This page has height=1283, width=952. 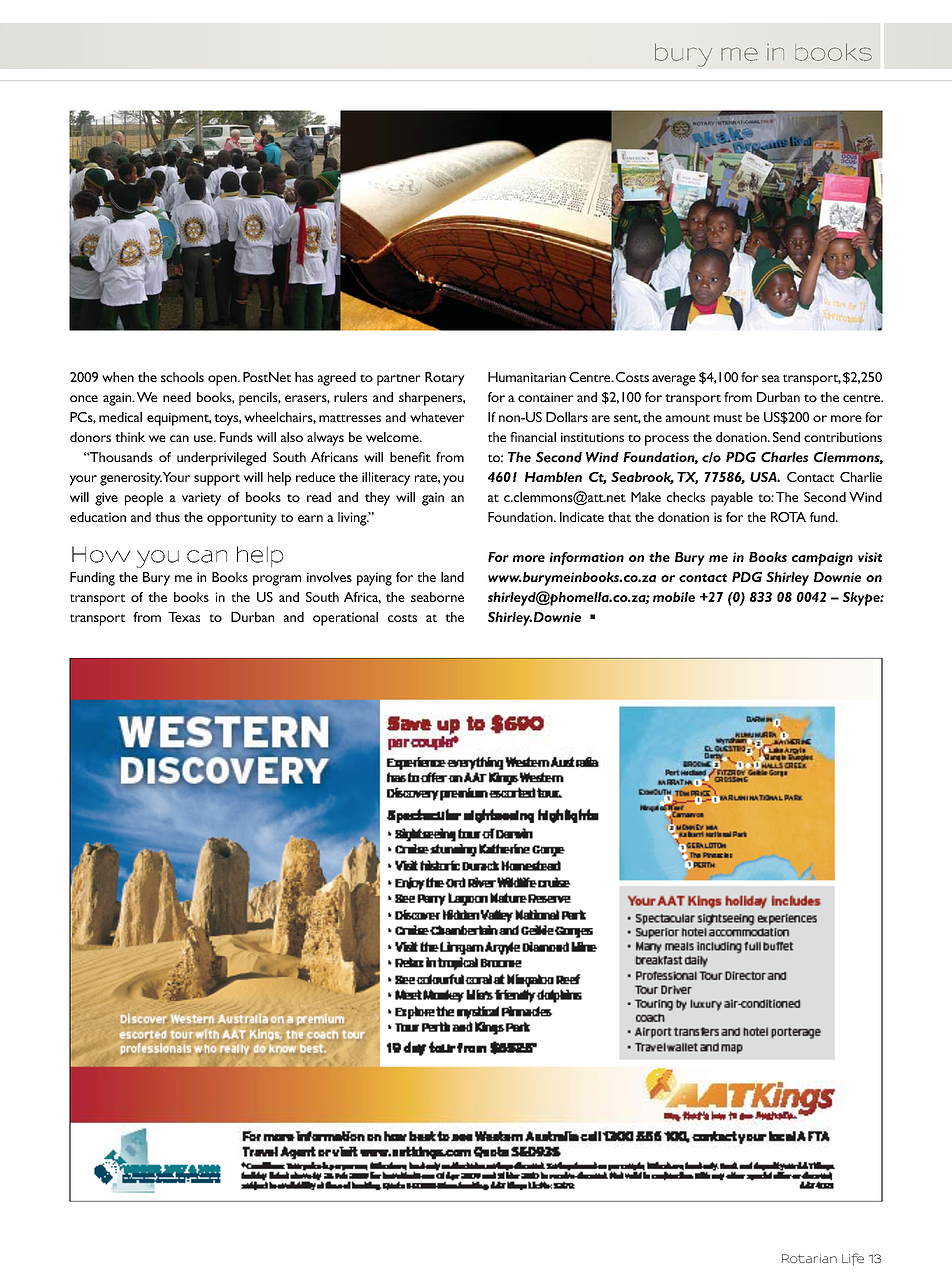 What do you see at coordinates (177, 397) in the page?
I see `need` at bounding box center [177, 397].
